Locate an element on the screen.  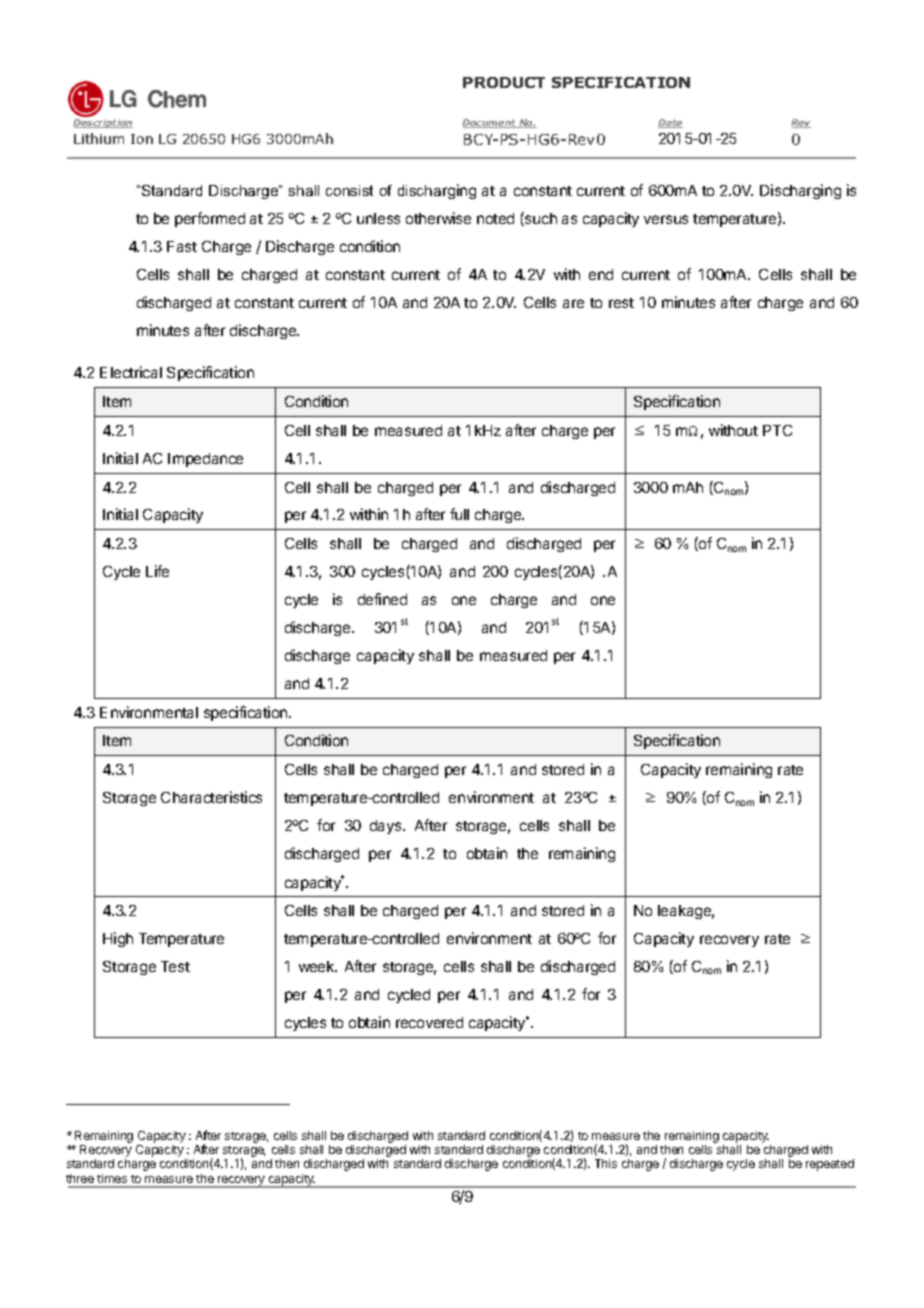
PTC is located at coordinates (777, 430).
